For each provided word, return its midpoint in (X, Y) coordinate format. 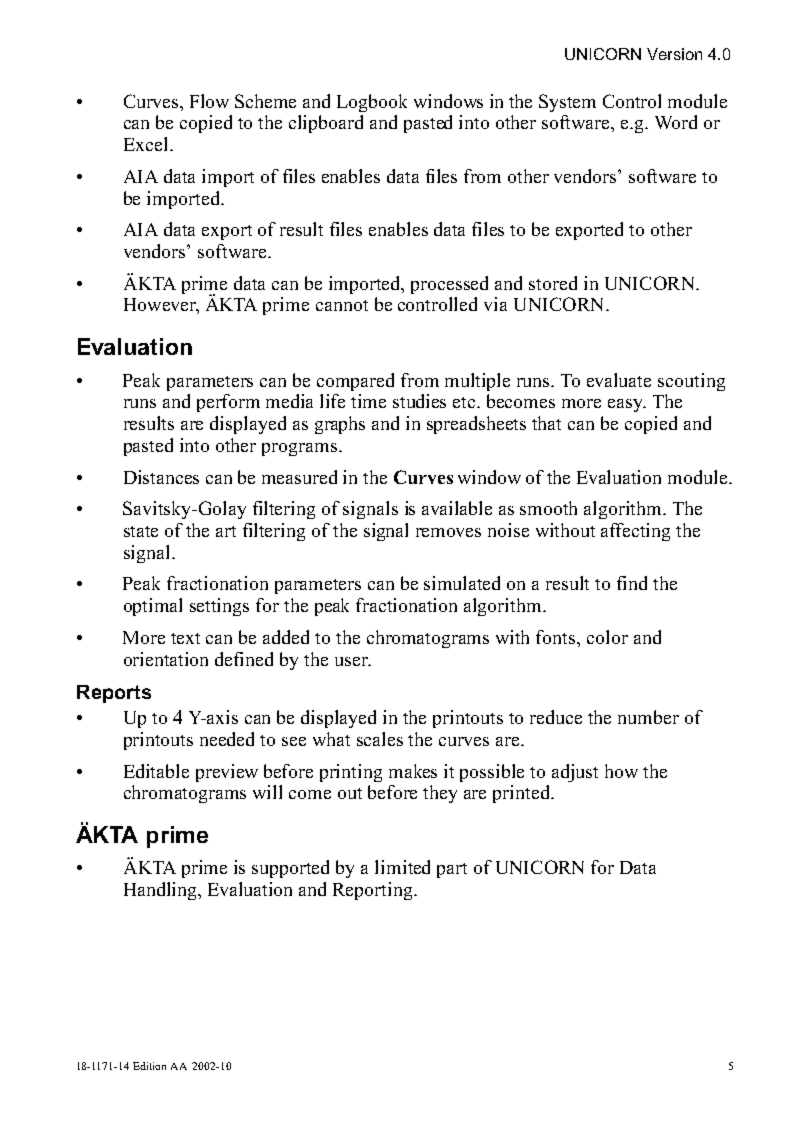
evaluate (619, 380)
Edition (149, 1066)
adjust (575, 773)
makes (413, 771)
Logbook (372, 103)
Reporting (374, 891)
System (567, 103)
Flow (209, 101)
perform (228, 403)
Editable (156, 771)
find (632, 583)
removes (448, 532)
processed (449, 285)
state (141, 531)
